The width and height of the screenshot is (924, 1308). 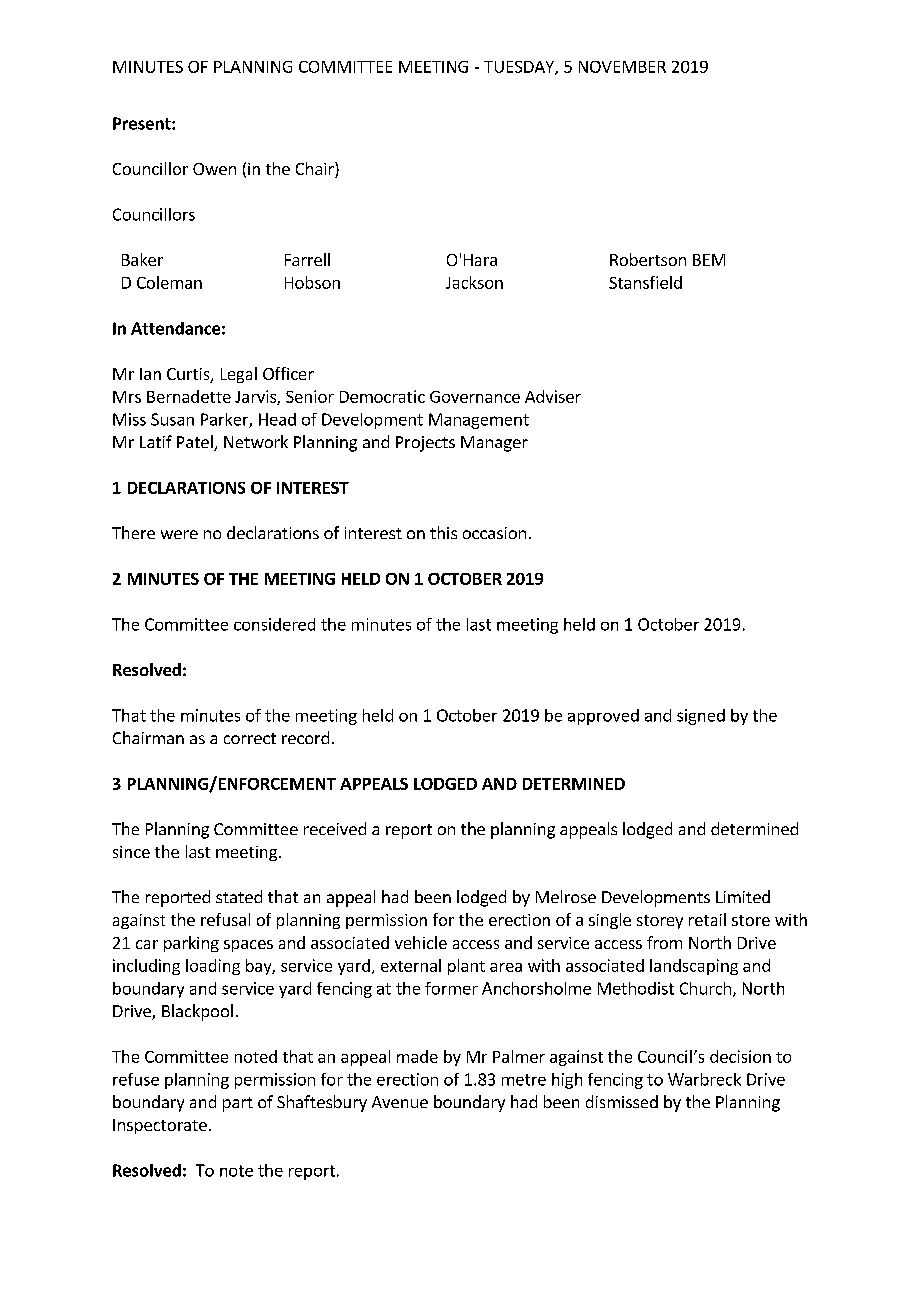 I want to click on Coleman, so click(x=169, y=282).
